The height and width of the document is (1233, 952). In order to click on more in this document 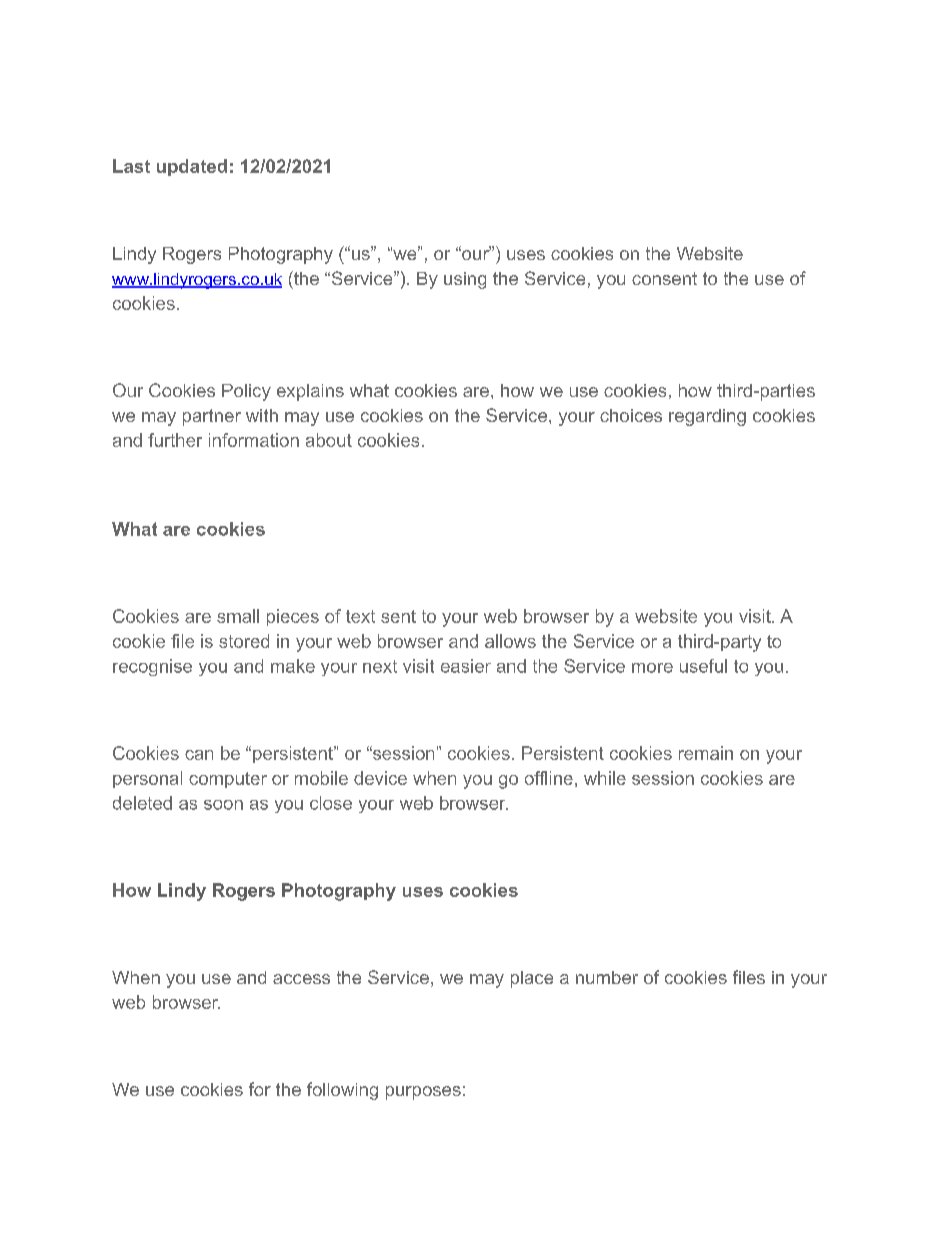, I will do `click(652, 668)`.
